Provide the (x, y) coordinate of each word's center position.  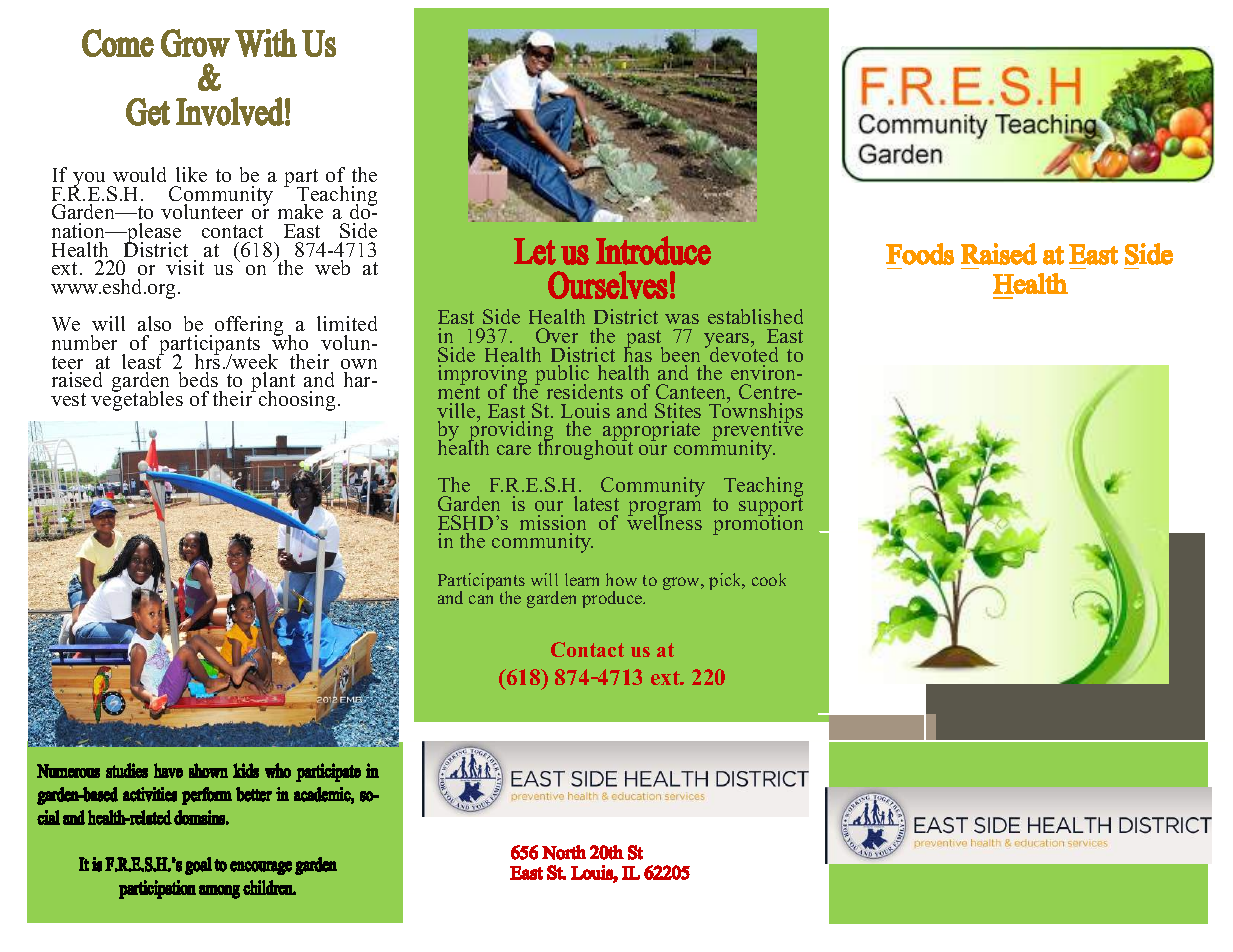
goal (198, 866)
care (514, 450)
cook (769, 579)
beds (198, 379)
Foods (920, 254)
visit (185, 267)
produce (613, 599)
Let (535, 251)
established (755, 316)
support (771, 507)
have (168, 770)
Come (118, 43)
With (266, 43)
